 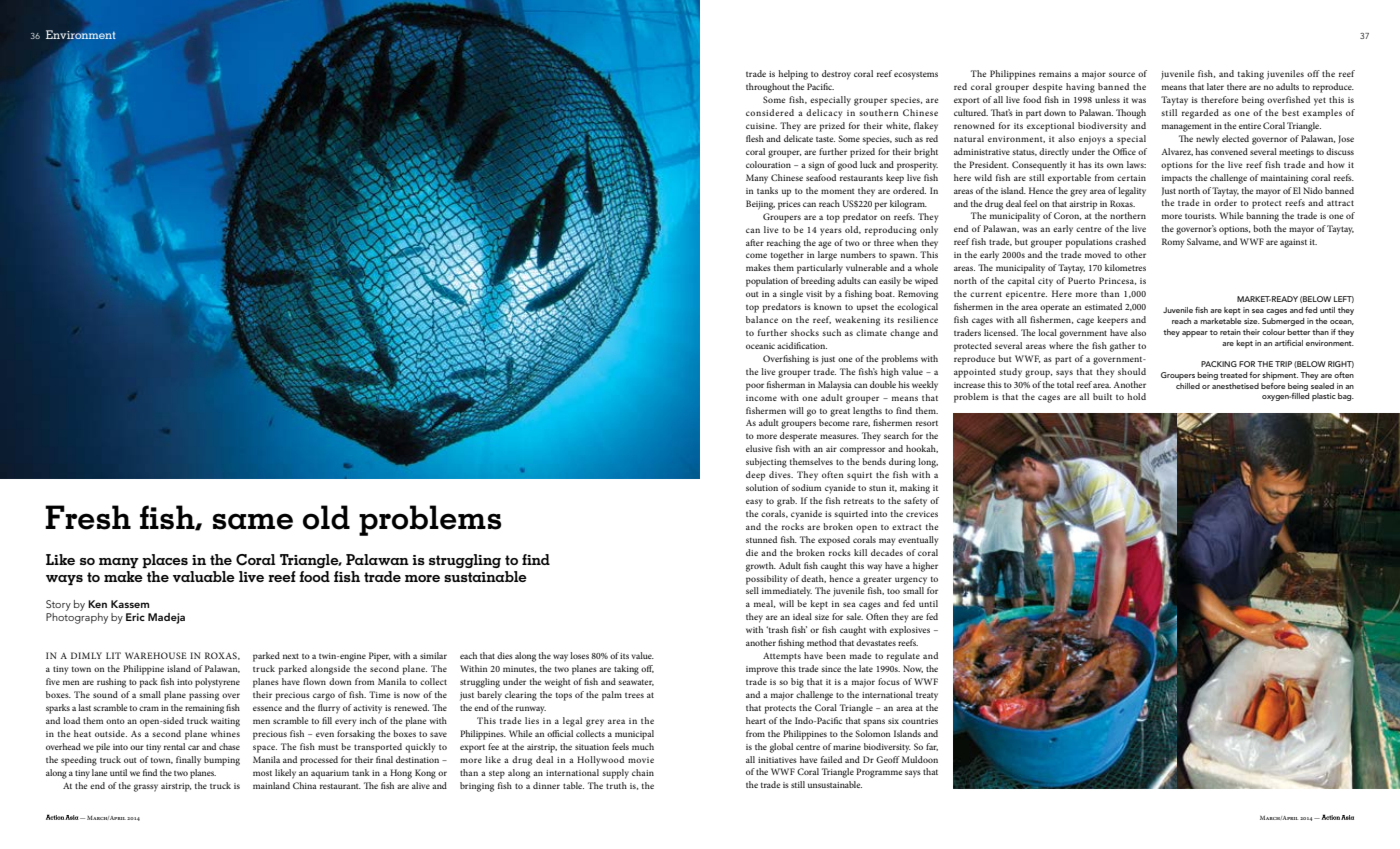 What do you see at coordinates (755, 242) in the document?
I see `after` at bounding box center [755, 242].
